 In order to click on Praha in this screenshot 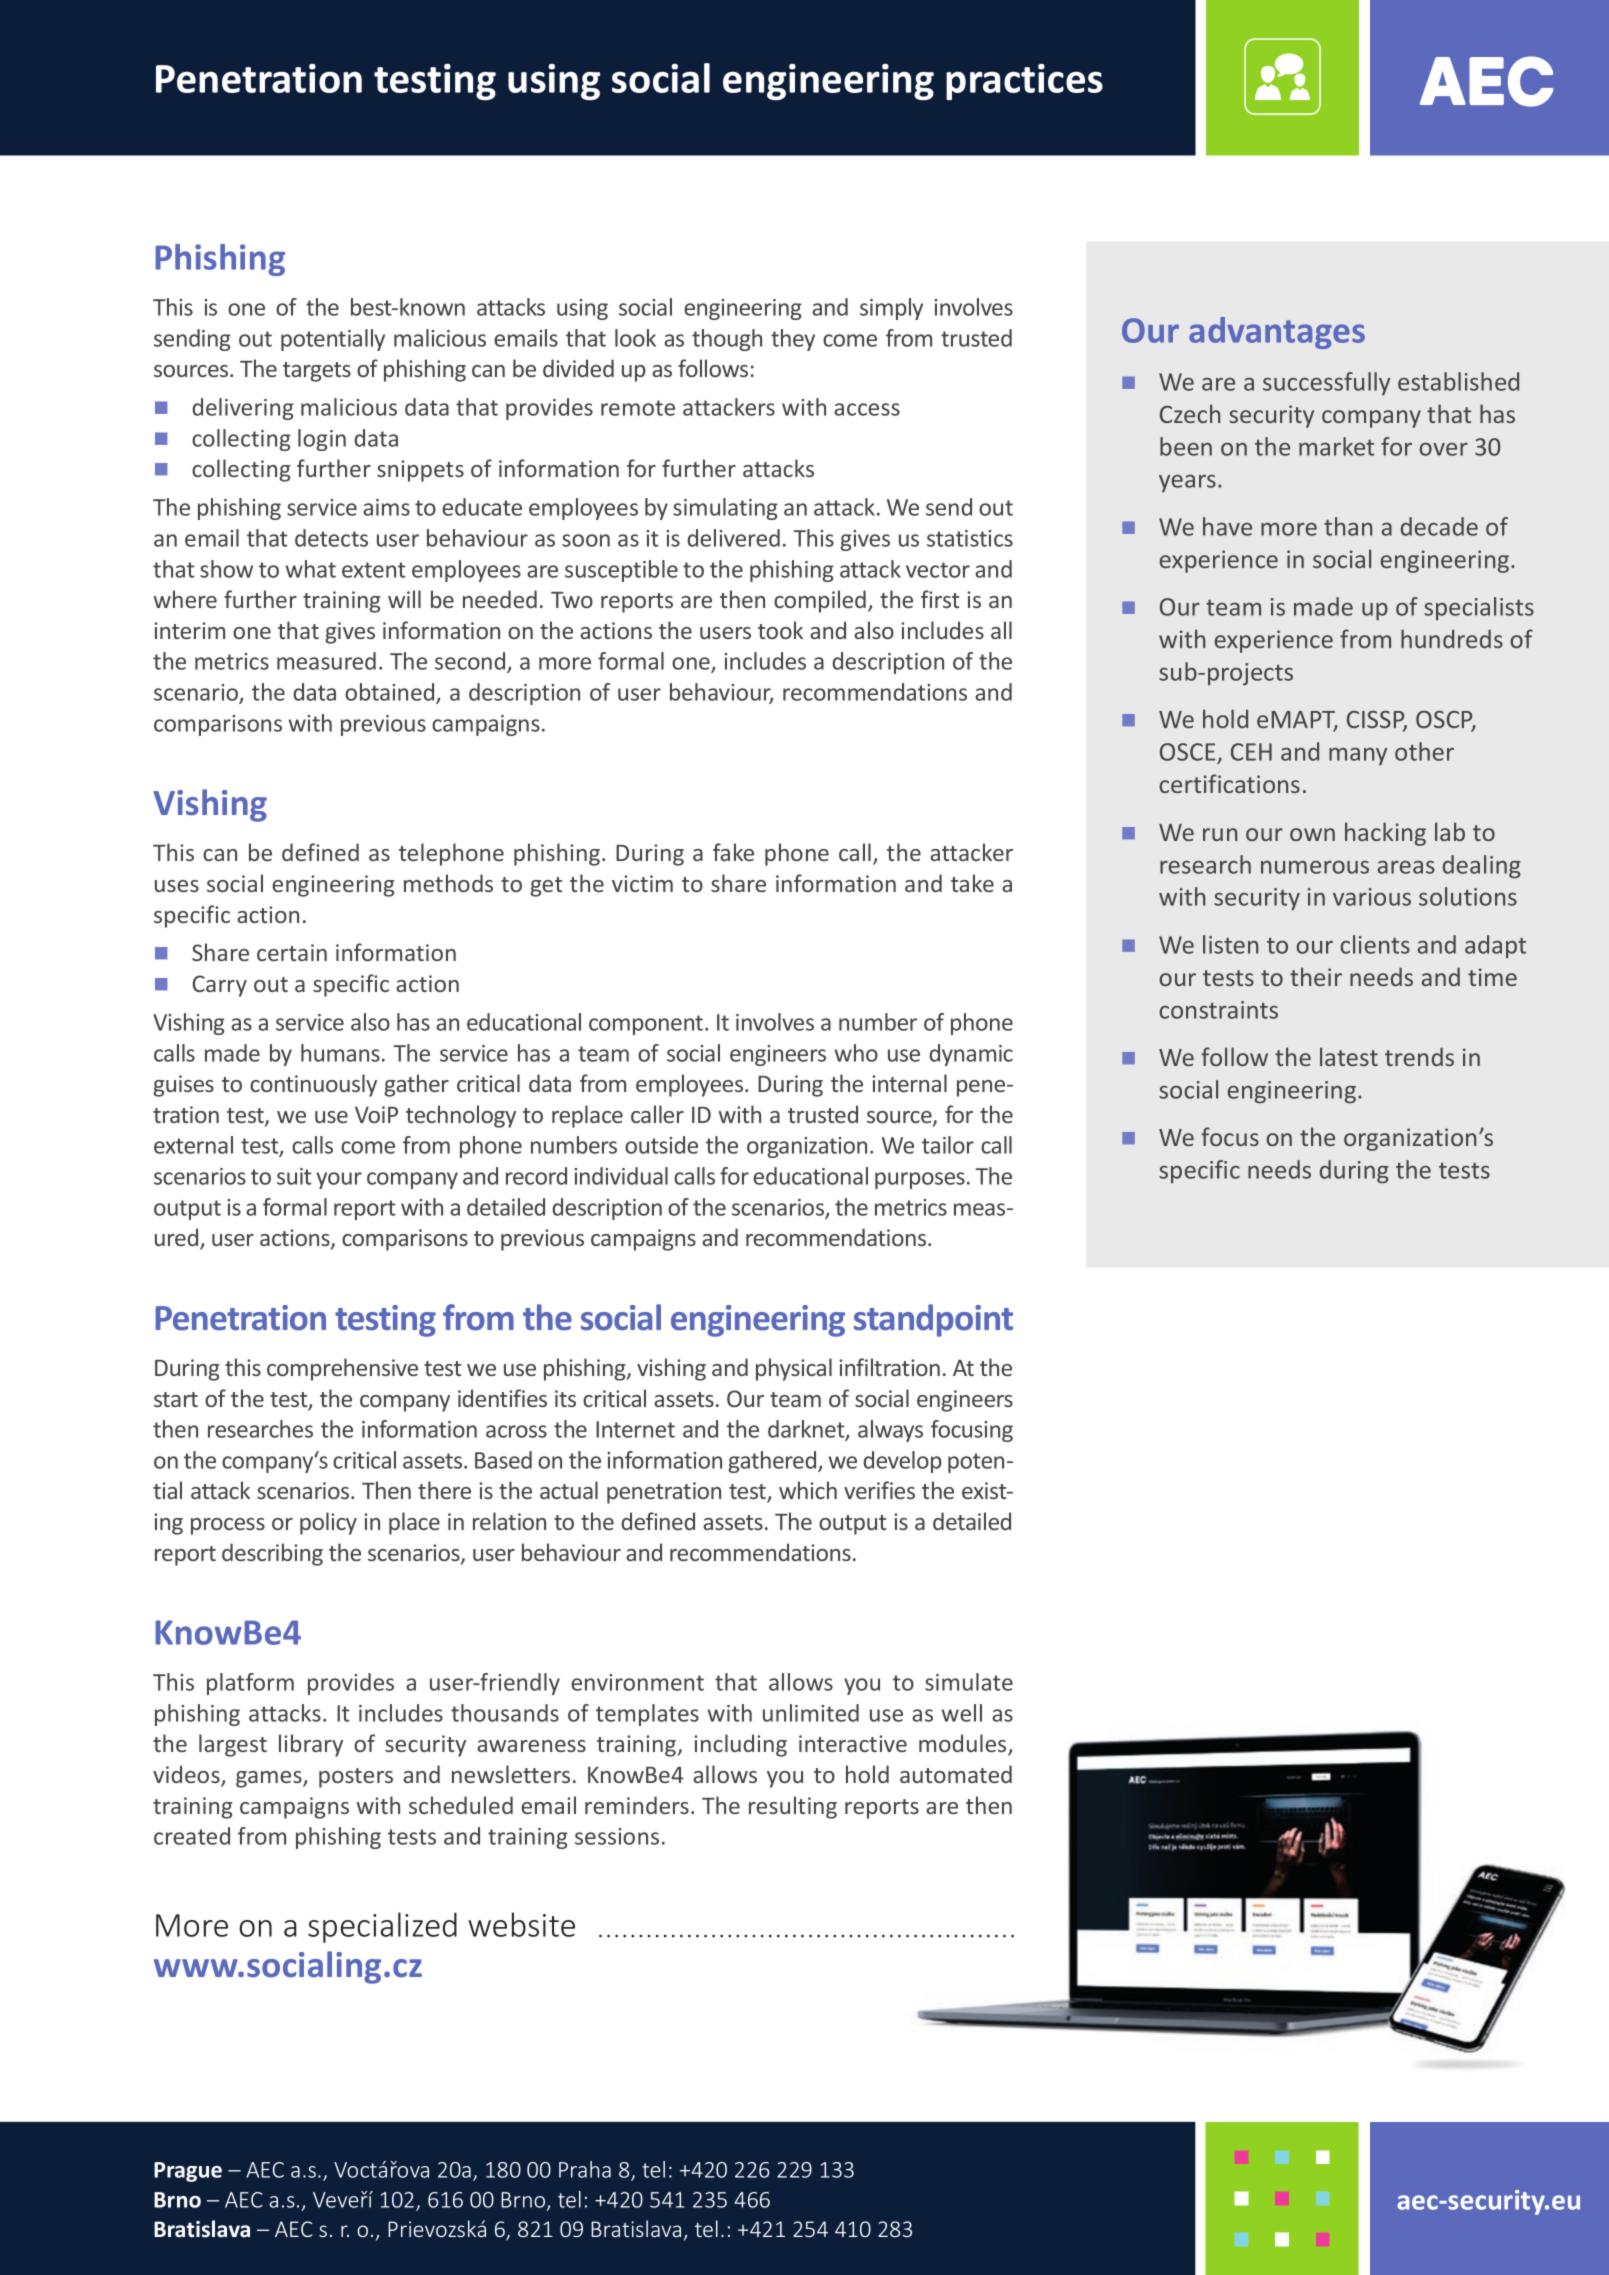, I will do `click(585, 2169)`.
